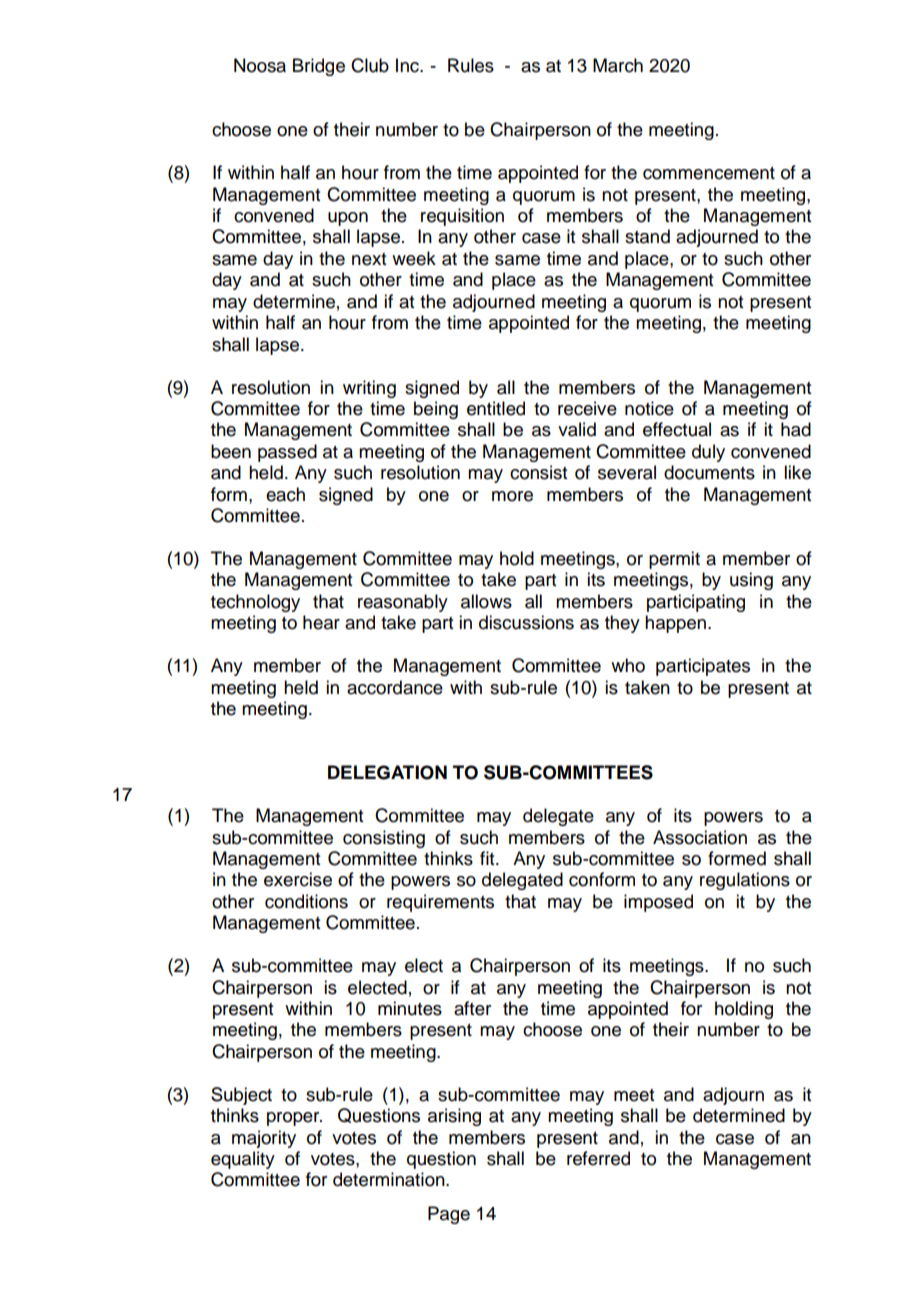 The height and width of the image is (1307, 924). What do you see at coordinates (287, 453) in the image?
I see `passed` at bounding box center [287, 453].
